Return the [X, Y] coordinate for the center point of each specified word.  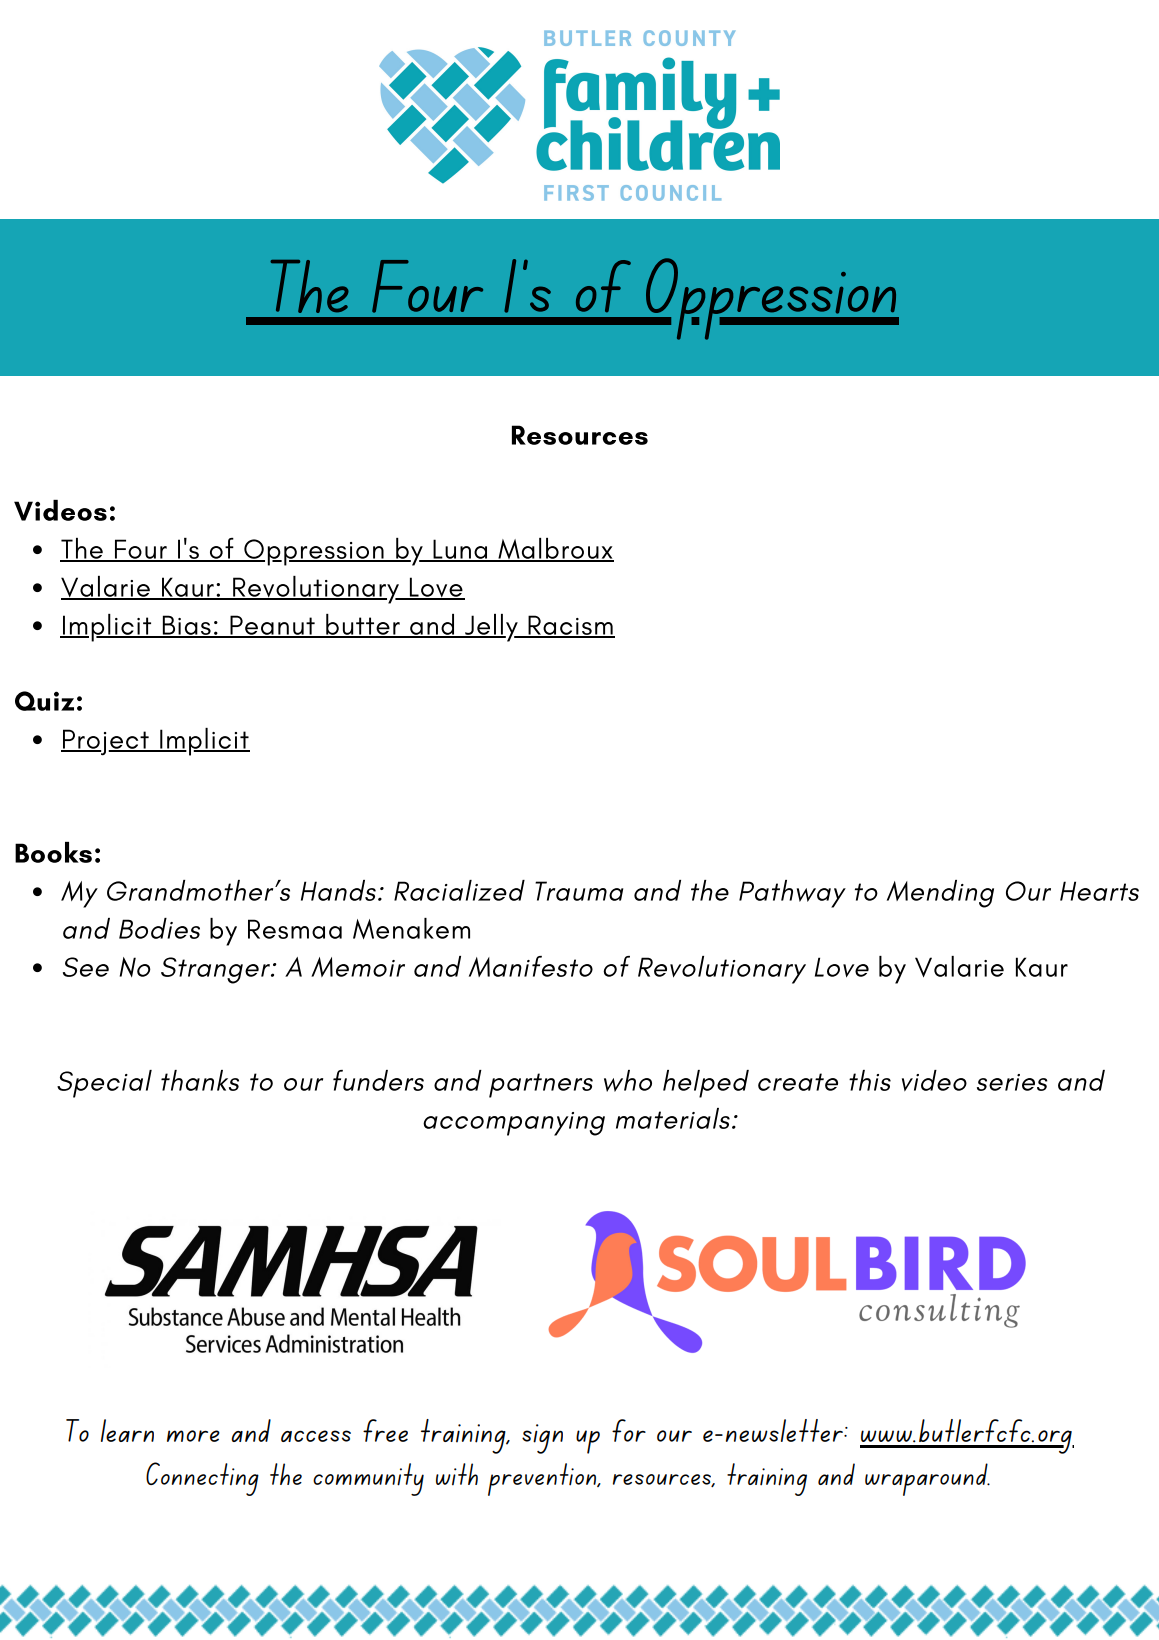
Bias [186, 626]
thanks [200, 1080]
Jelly [491, 628]
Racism [570, 626]
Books [53, 852]
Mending [940, 894]
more [193, 1436]
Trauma [579, 891]
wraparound [927, 1479]
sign [542, 1439]
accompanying [514, 1124]
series [1012, 1082]
